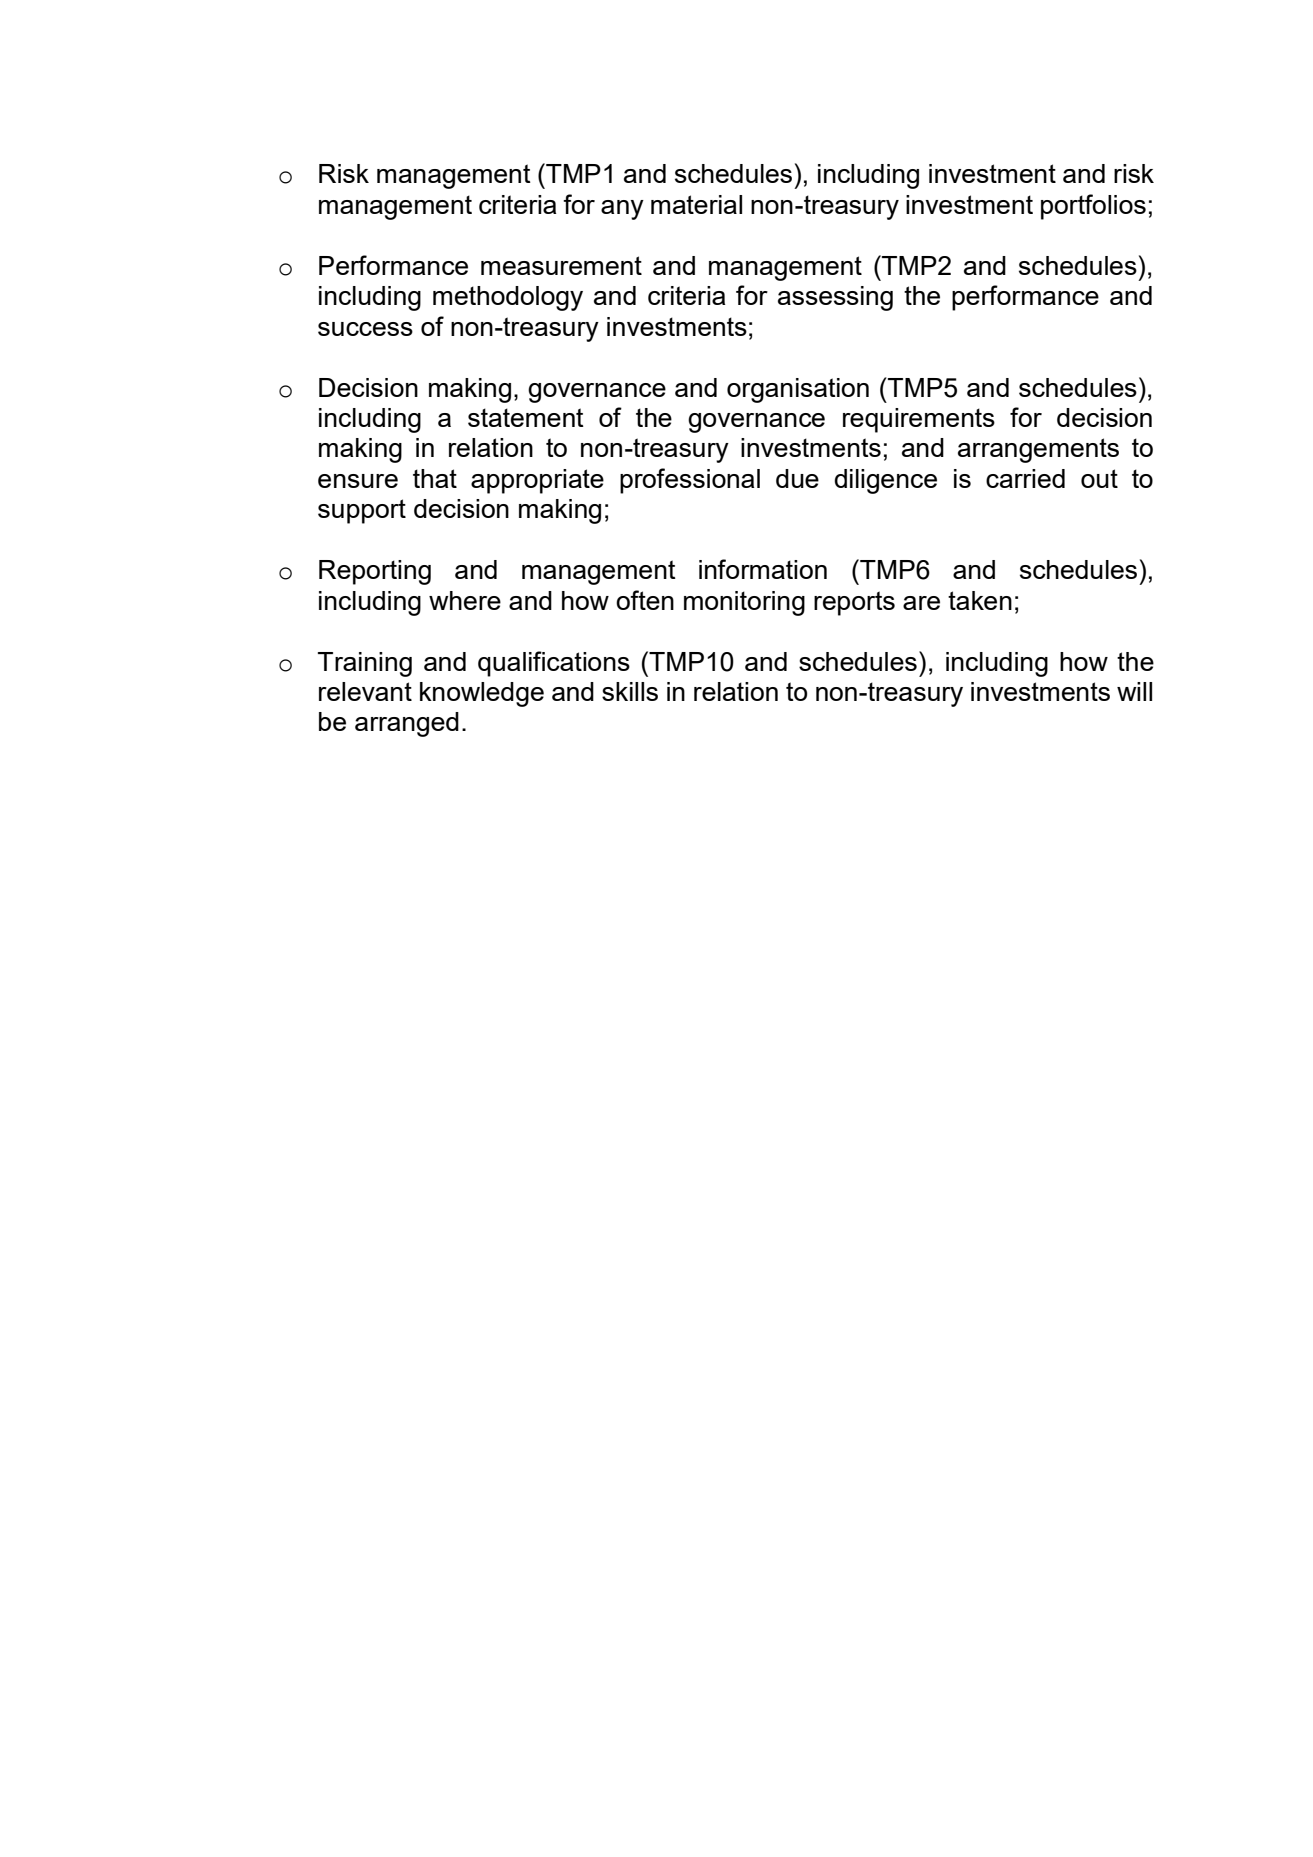 This screenshot has width=1313, height=1857. I want to click on requirements, so click(919, 420).
